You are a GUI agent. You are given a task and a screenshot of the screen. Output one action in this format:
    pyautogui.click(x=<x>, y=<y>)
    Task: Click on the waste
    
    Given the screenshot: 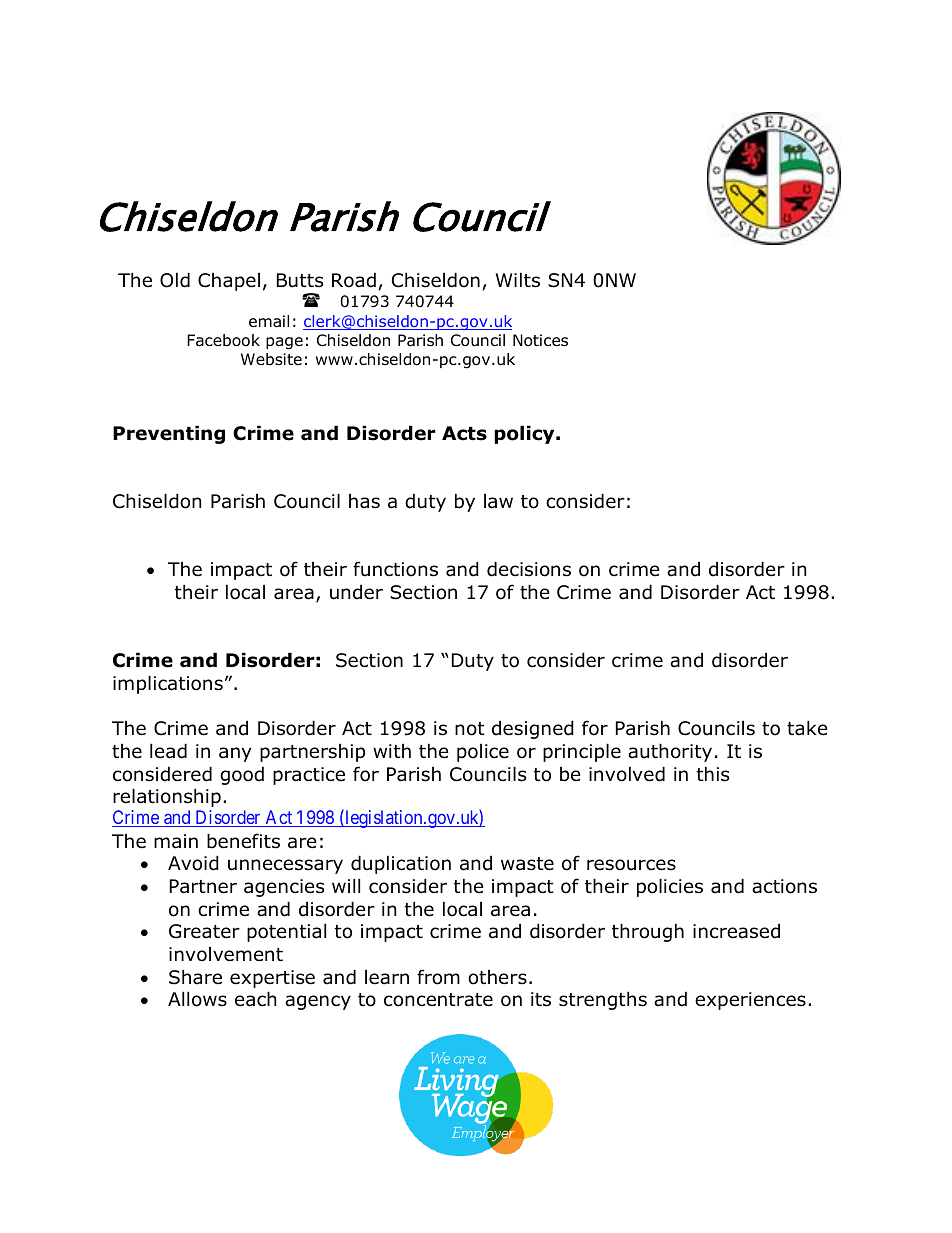 What is the action you would take?
    pyautogui.click(x=527, y=864)
